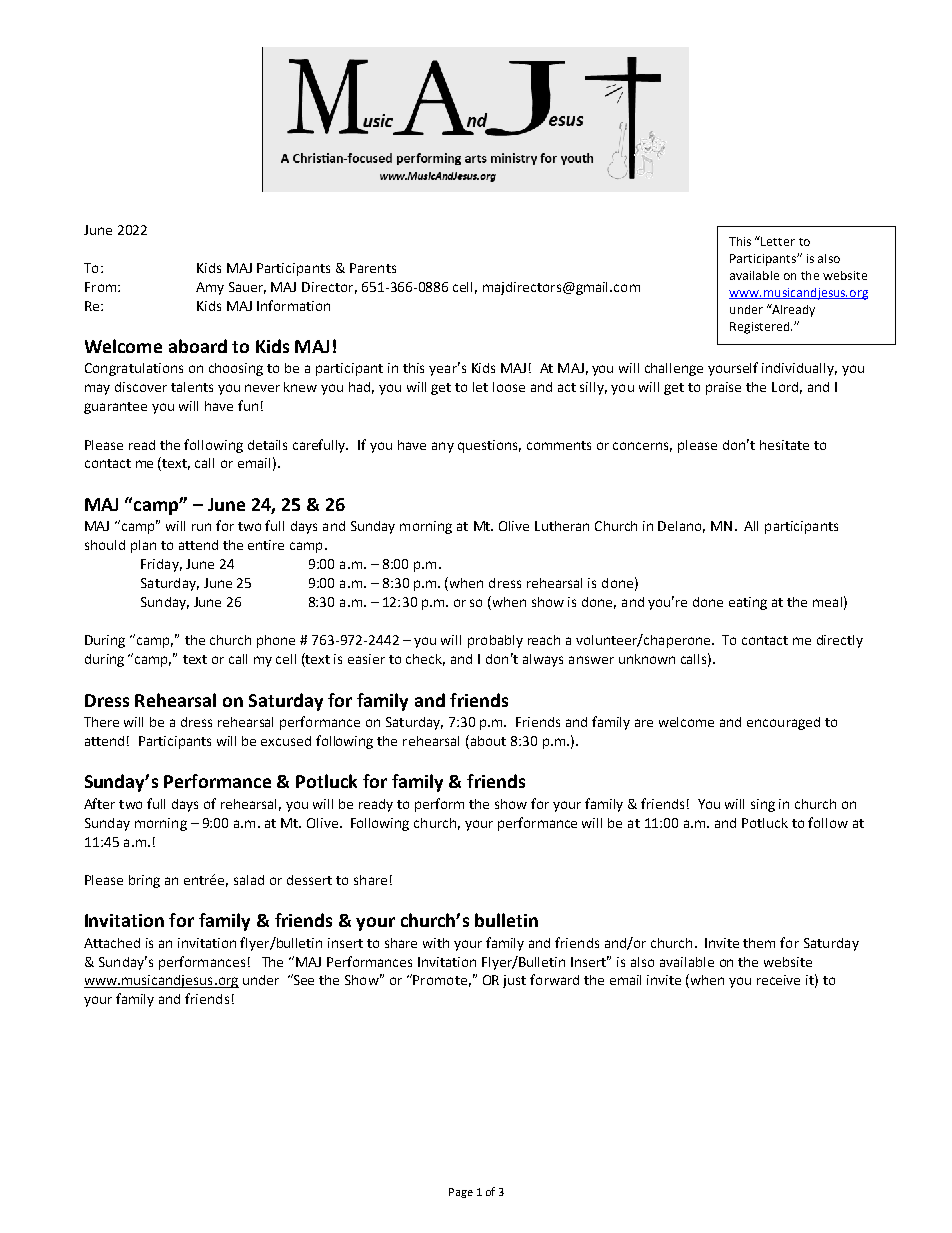 The image size is (952, 1233). I want to click on Parents, so click(373, 268).
